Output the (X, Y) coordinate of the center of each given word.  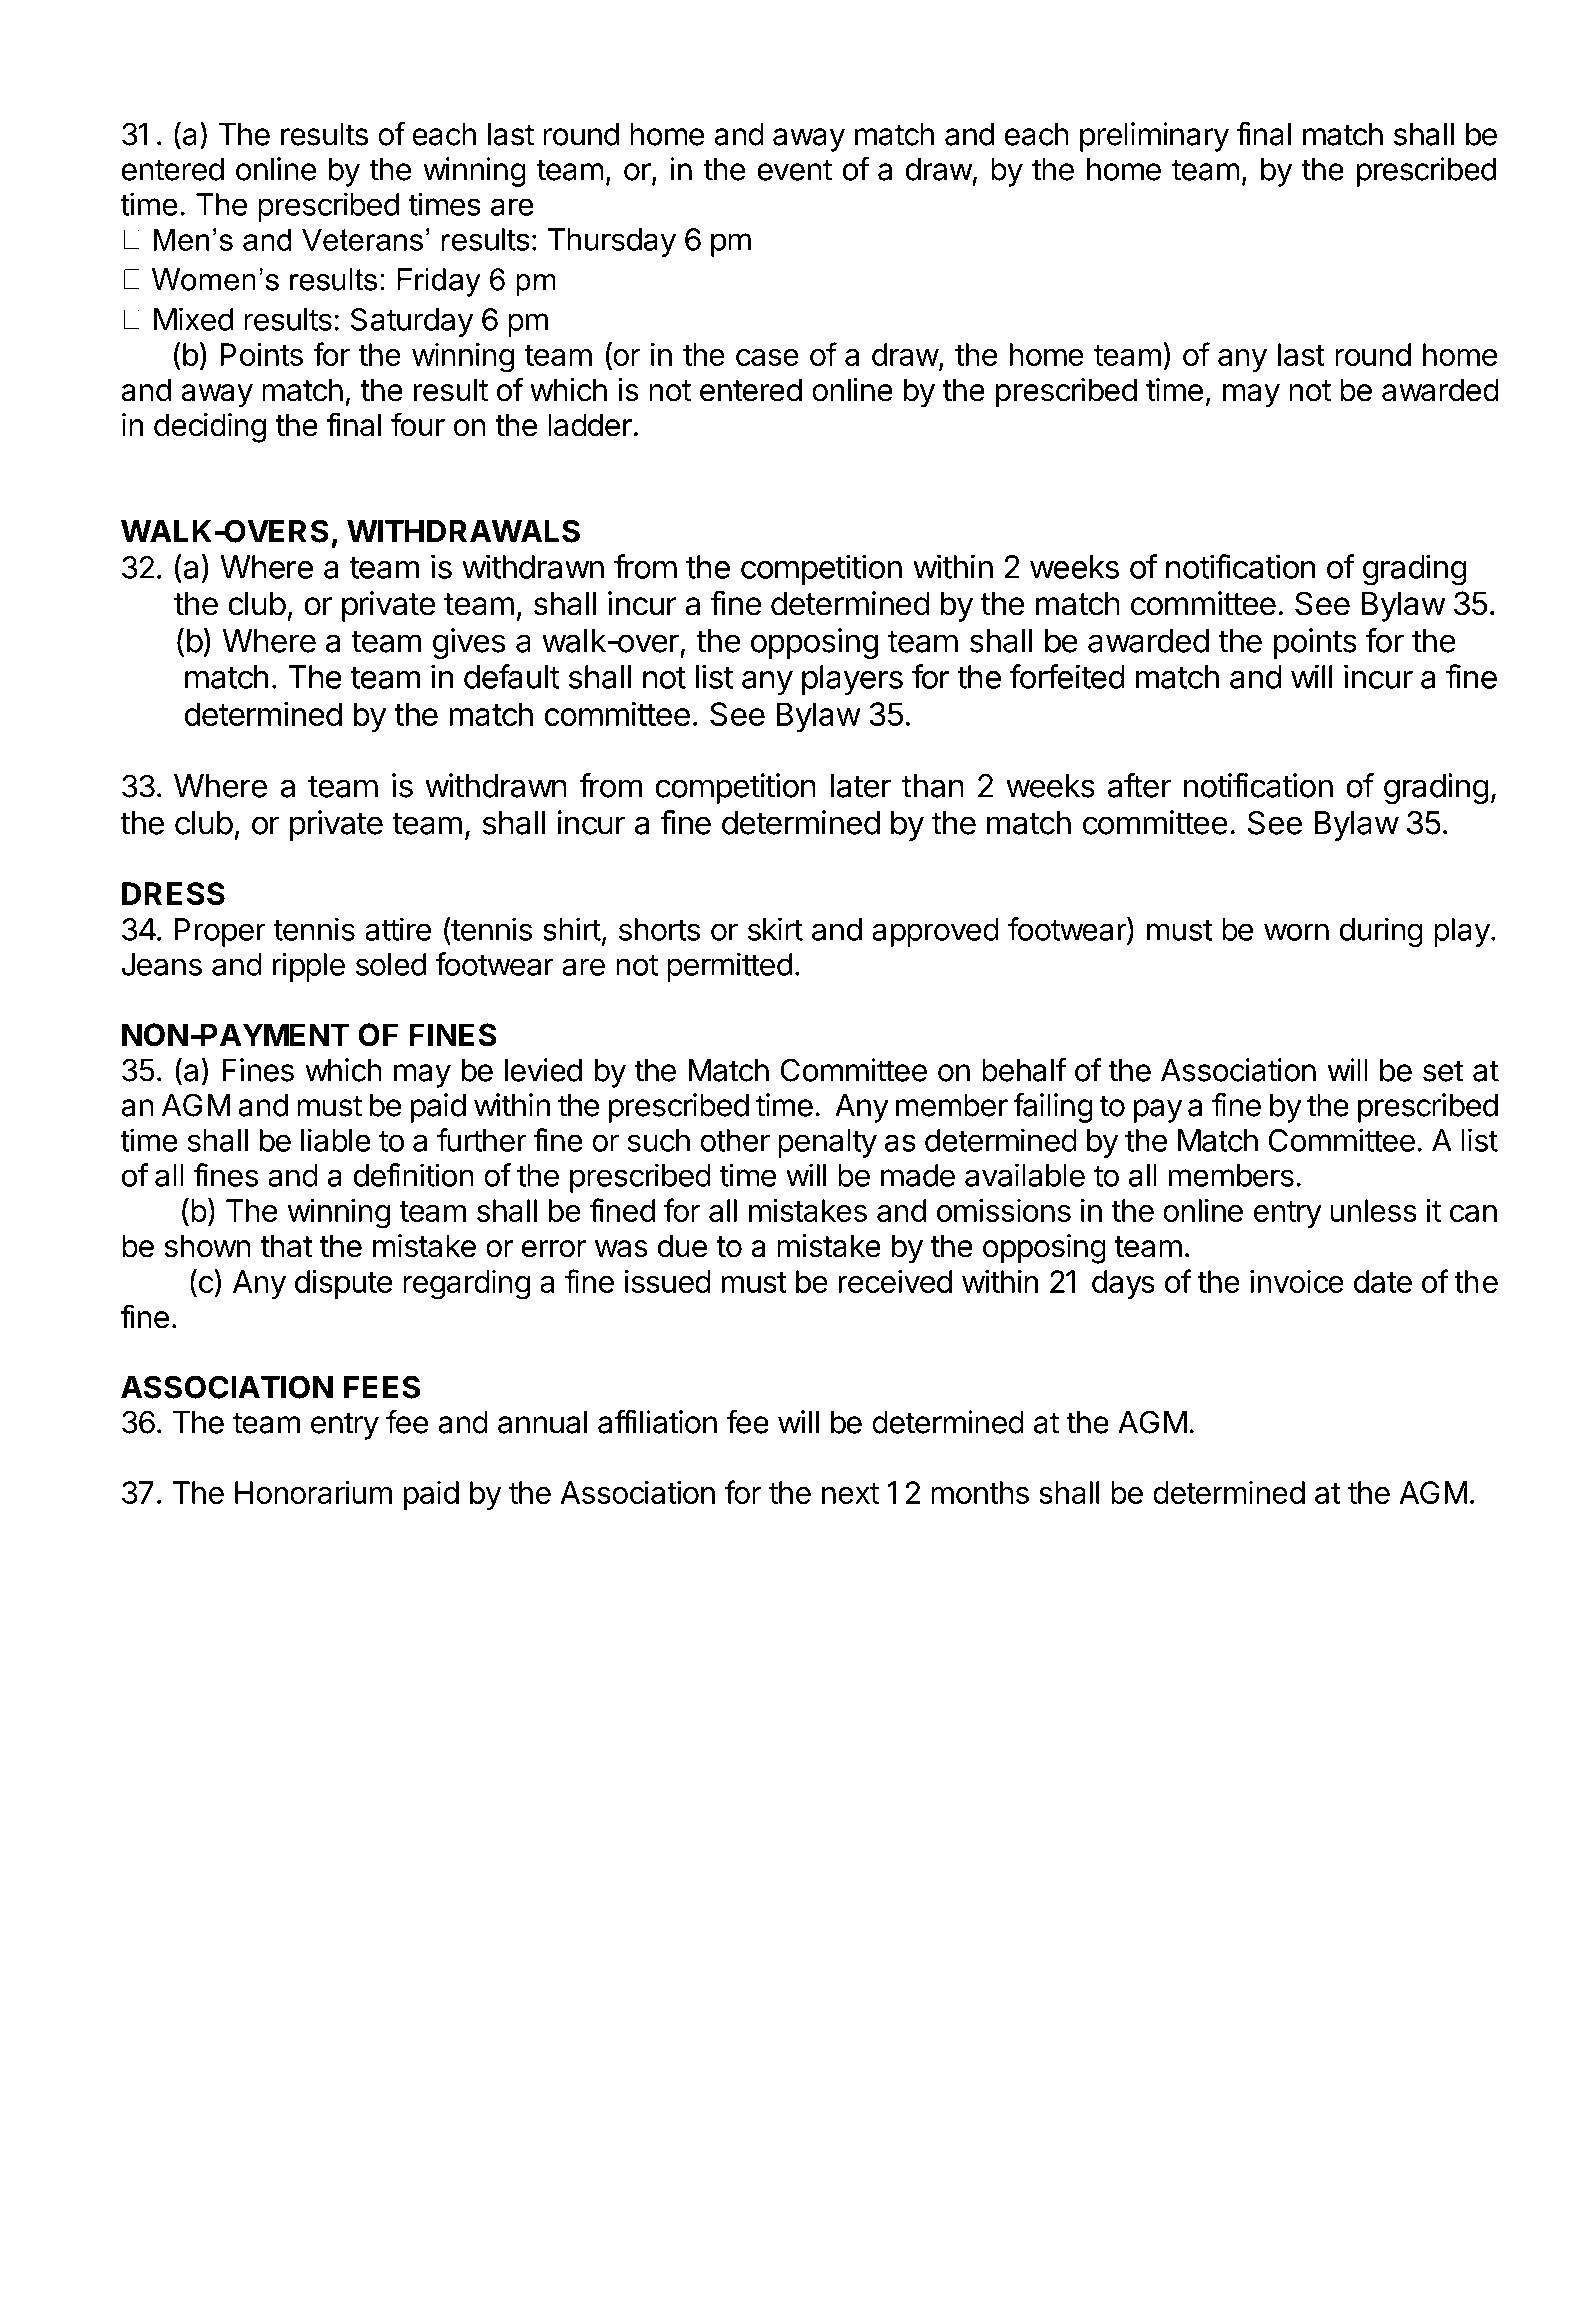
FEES (382, 1387)
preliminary (1154, 137)
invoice (1297, 1281)
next (850, 1493)
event (795, 170)
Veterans (362, 239)
